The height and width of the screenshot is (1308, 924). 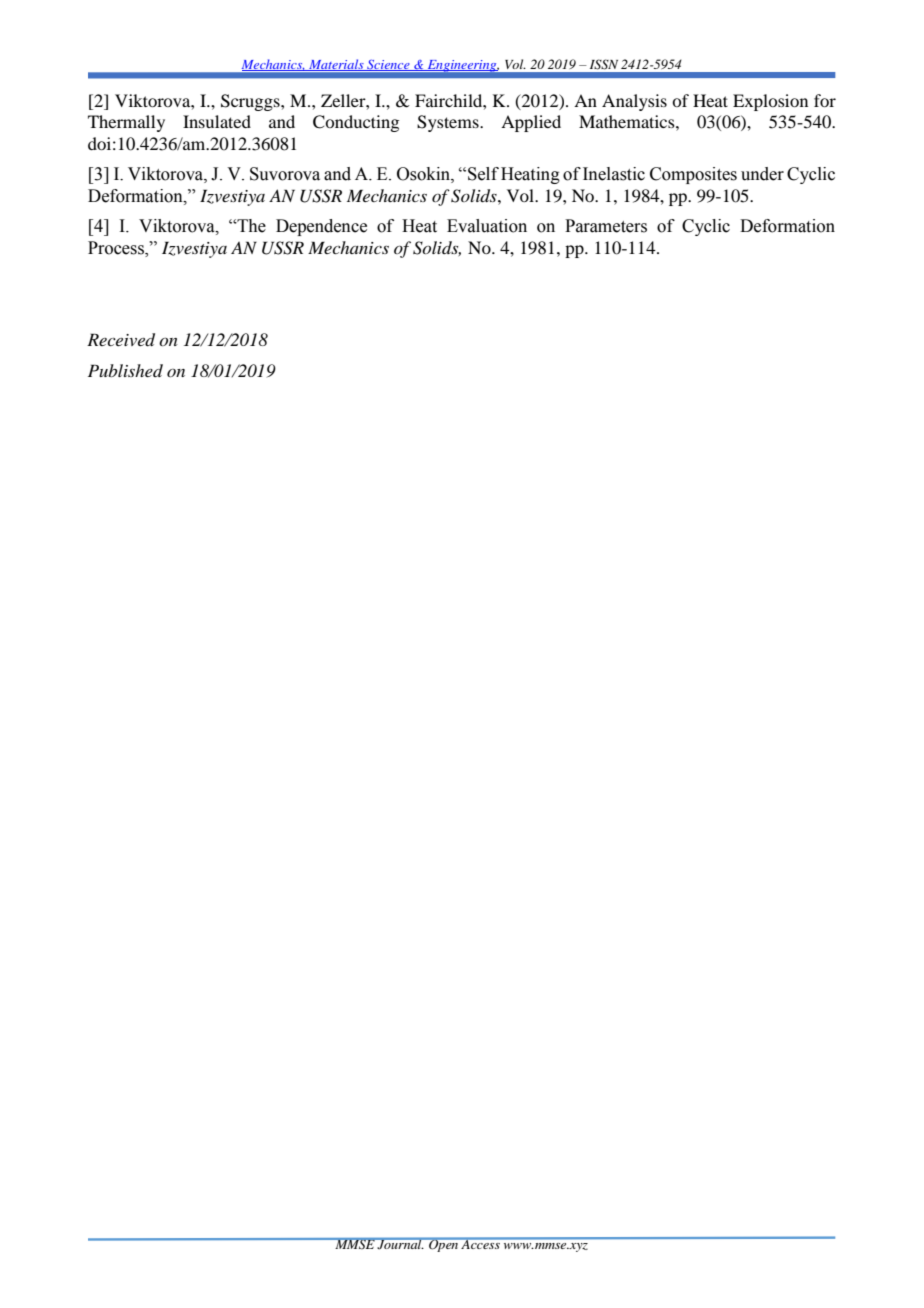 What do you see at coordinates (121, 340) in the screenshot?
I see `Received` at bounding box center [121, 340].
